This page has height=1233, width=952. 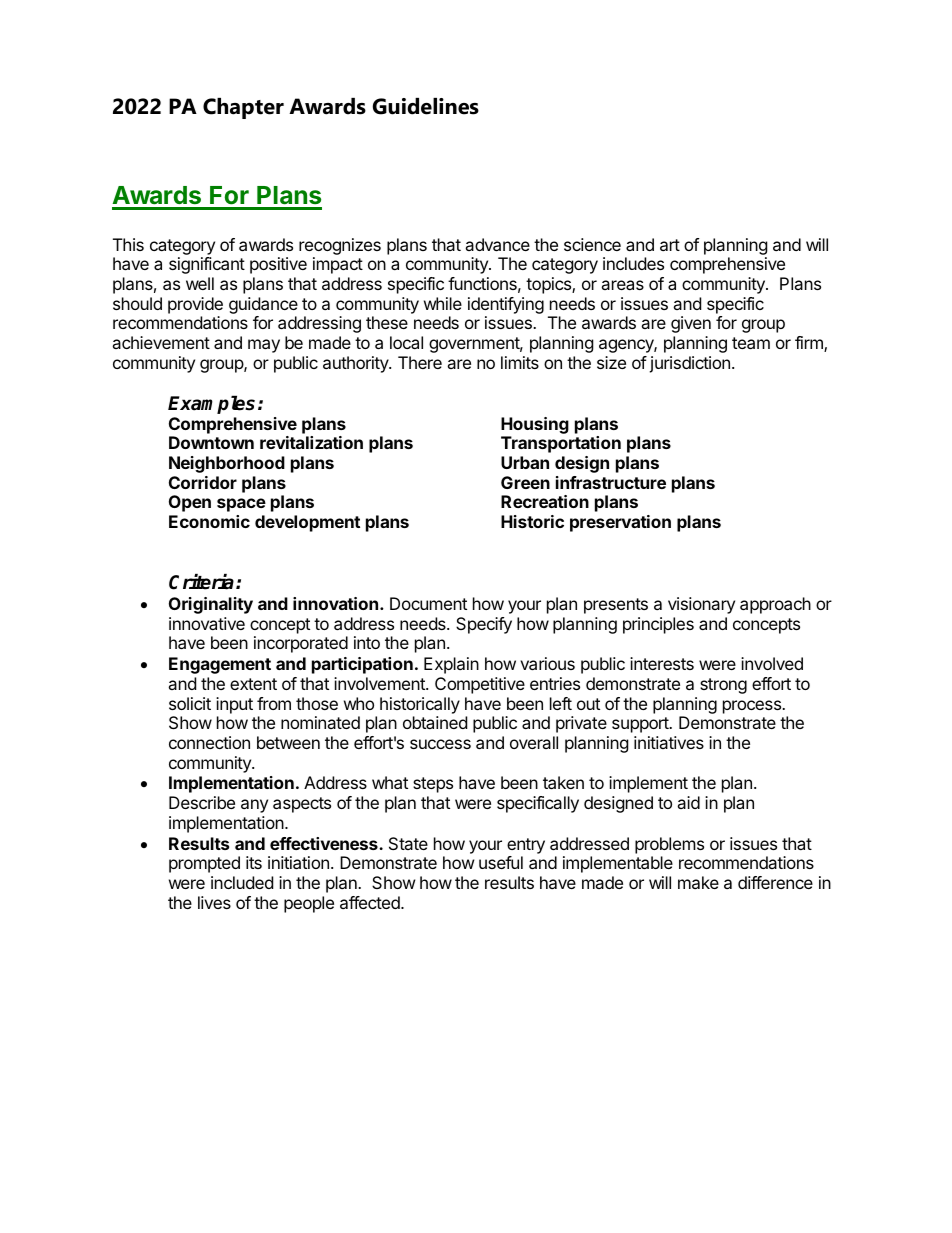 What do you see at coordinates (501, 862) in the page?
I see `useful` at bounding box center [501, 862].
